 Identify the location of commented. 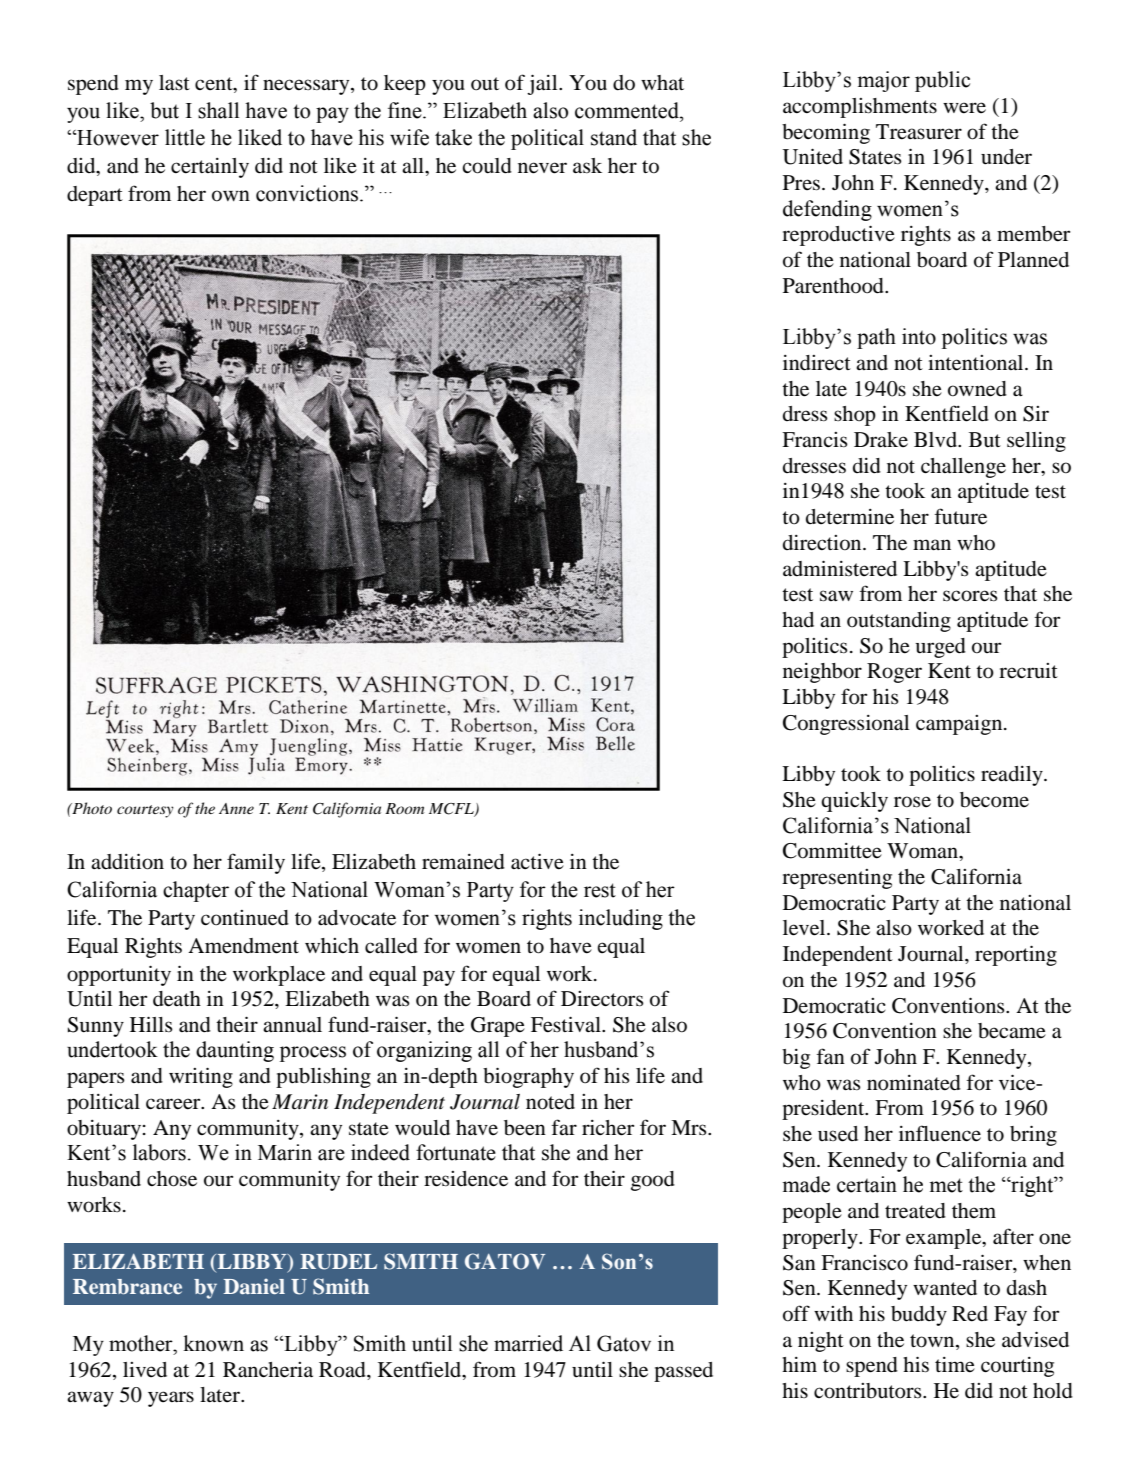
(628, 110).
